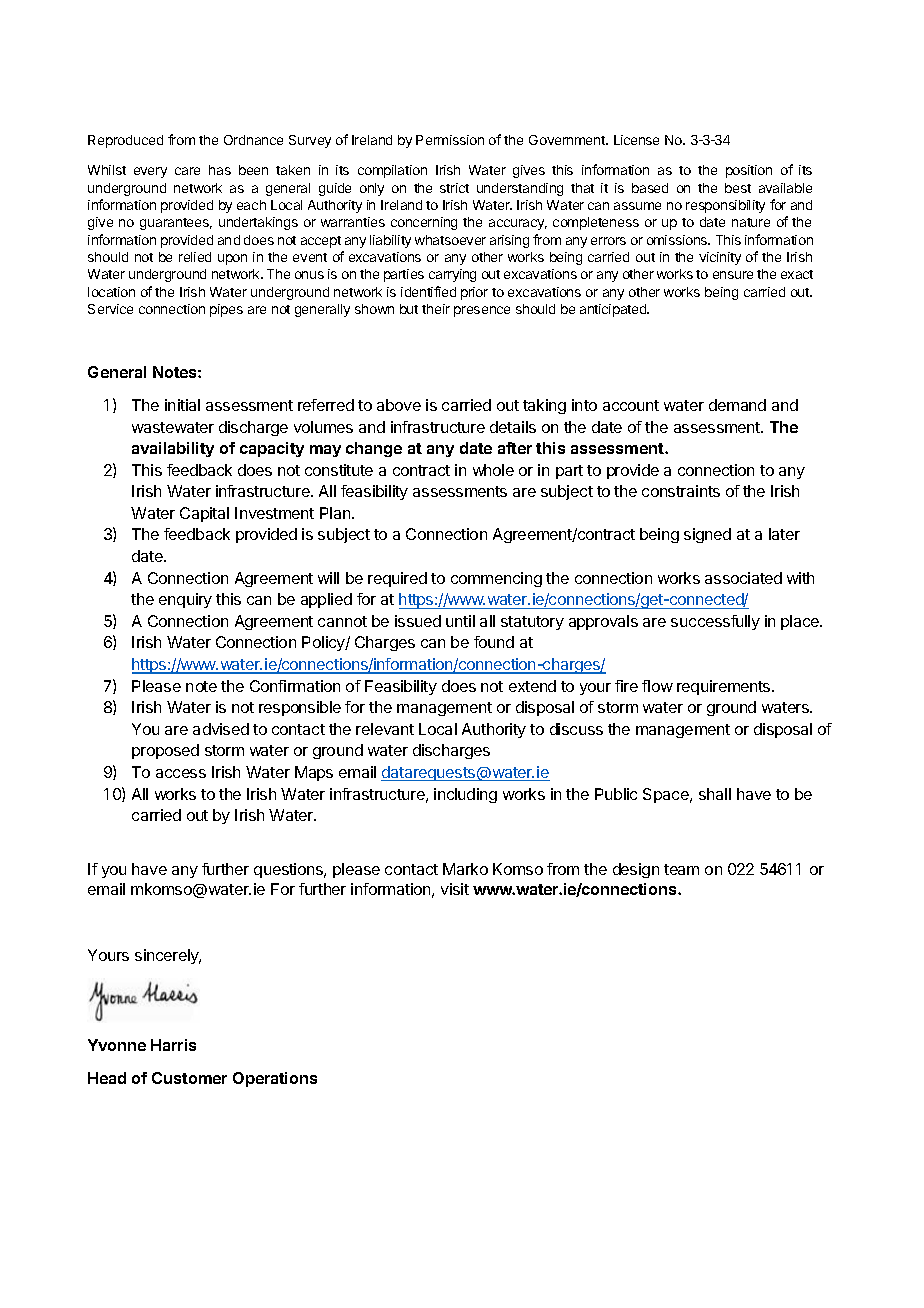 The width and height of the screenshot is (924, 1308). Describe the element at coordinates (165, 751) in the screenshot. I see `proposed` at that location.
